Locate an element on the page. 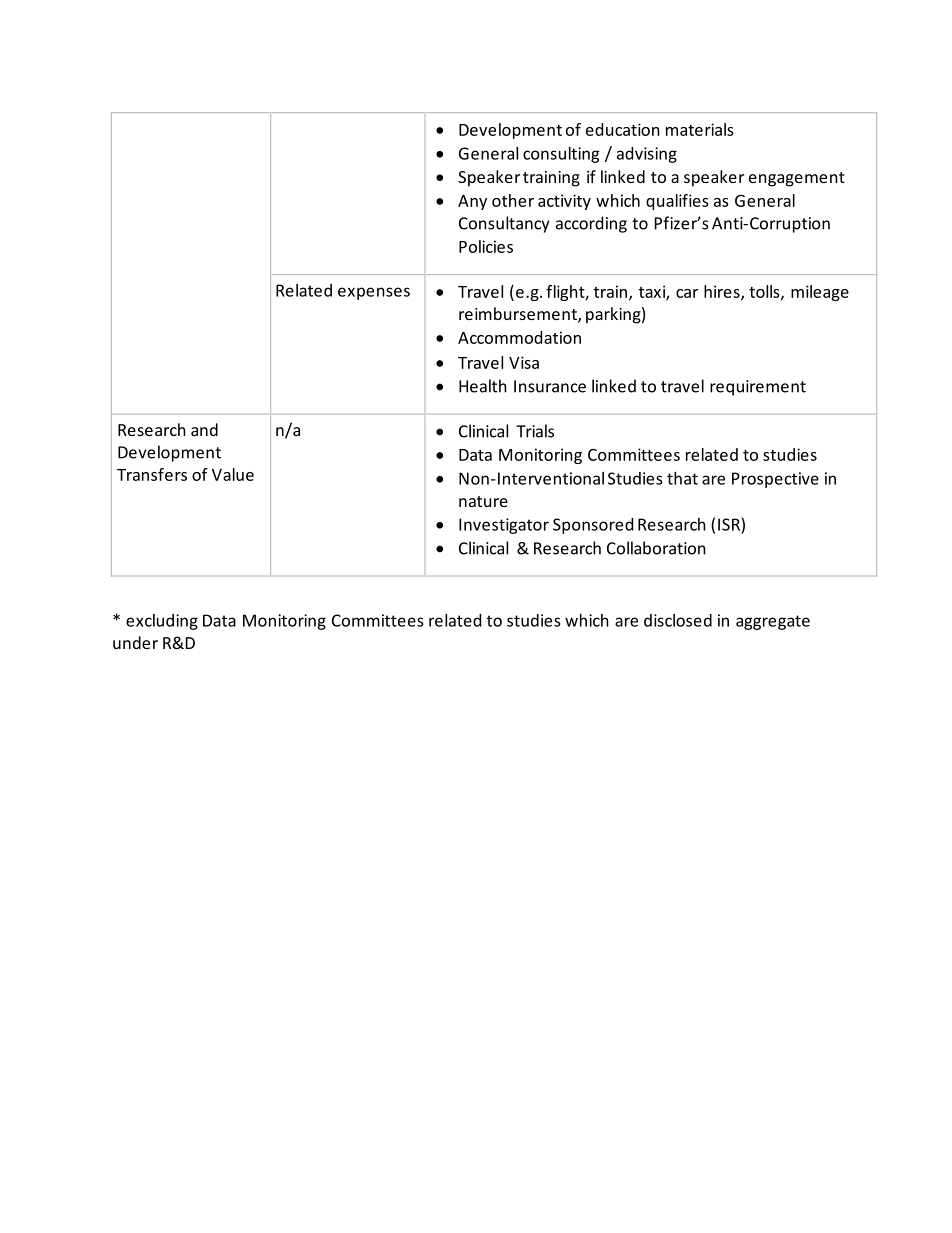 The width and height of the image is (952, 1233). Value is located at coordinates (233, 474).
